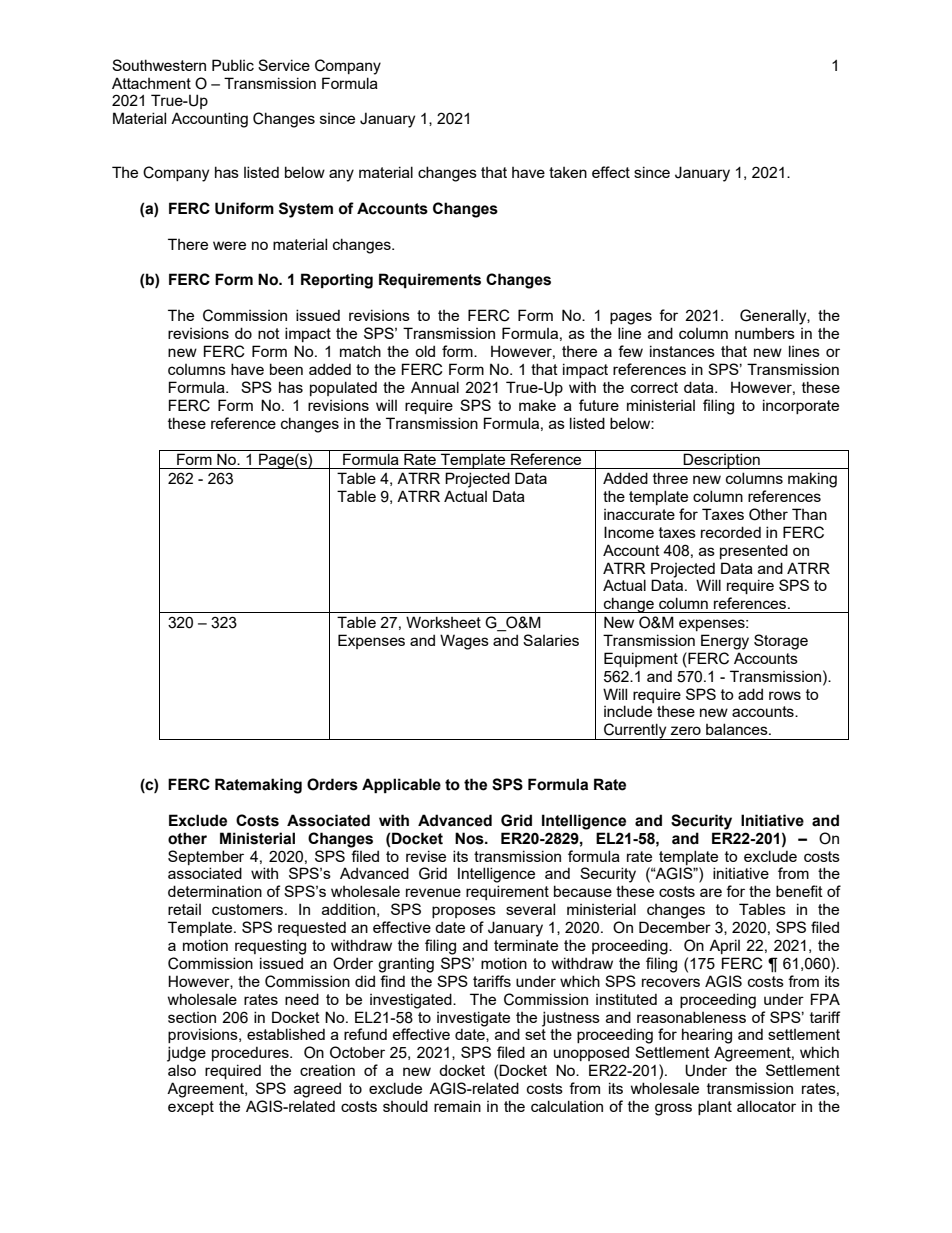  What do you see at coordinates (754, 551) in the screenshot?
I see `presented` at bounding box center [754, 551].
